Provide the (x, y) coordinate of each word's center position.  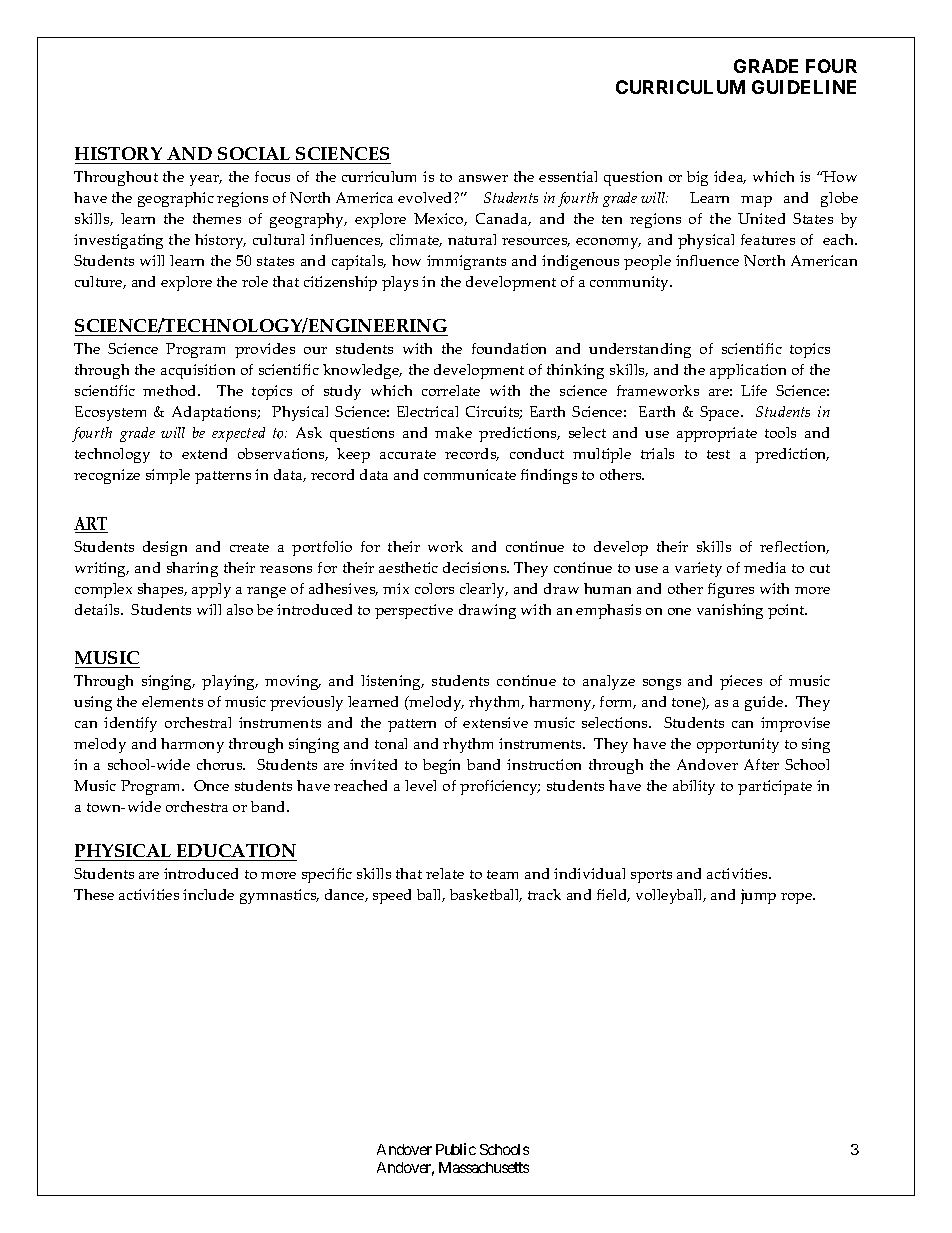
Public (456, 1149)
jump (758, 896)
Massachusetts (484, 1167)
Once (211, 785)
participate (775, 787)
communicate (470, 474)
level (420, 785)
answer (483, 178)
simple (168, 476)
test (718, 454)
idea (730, 177)
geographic (176, 199)
